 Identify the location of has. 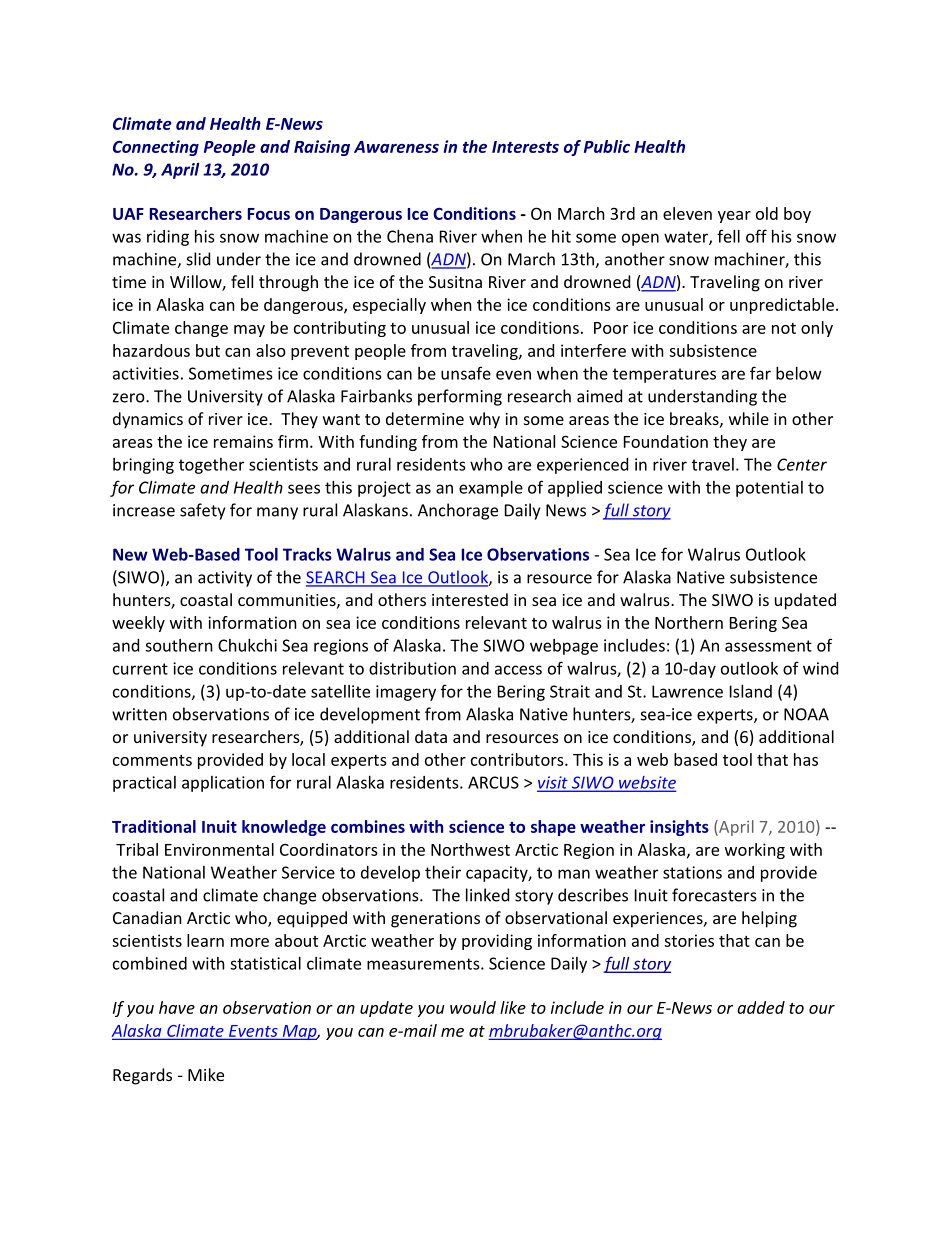
(806, 759).
